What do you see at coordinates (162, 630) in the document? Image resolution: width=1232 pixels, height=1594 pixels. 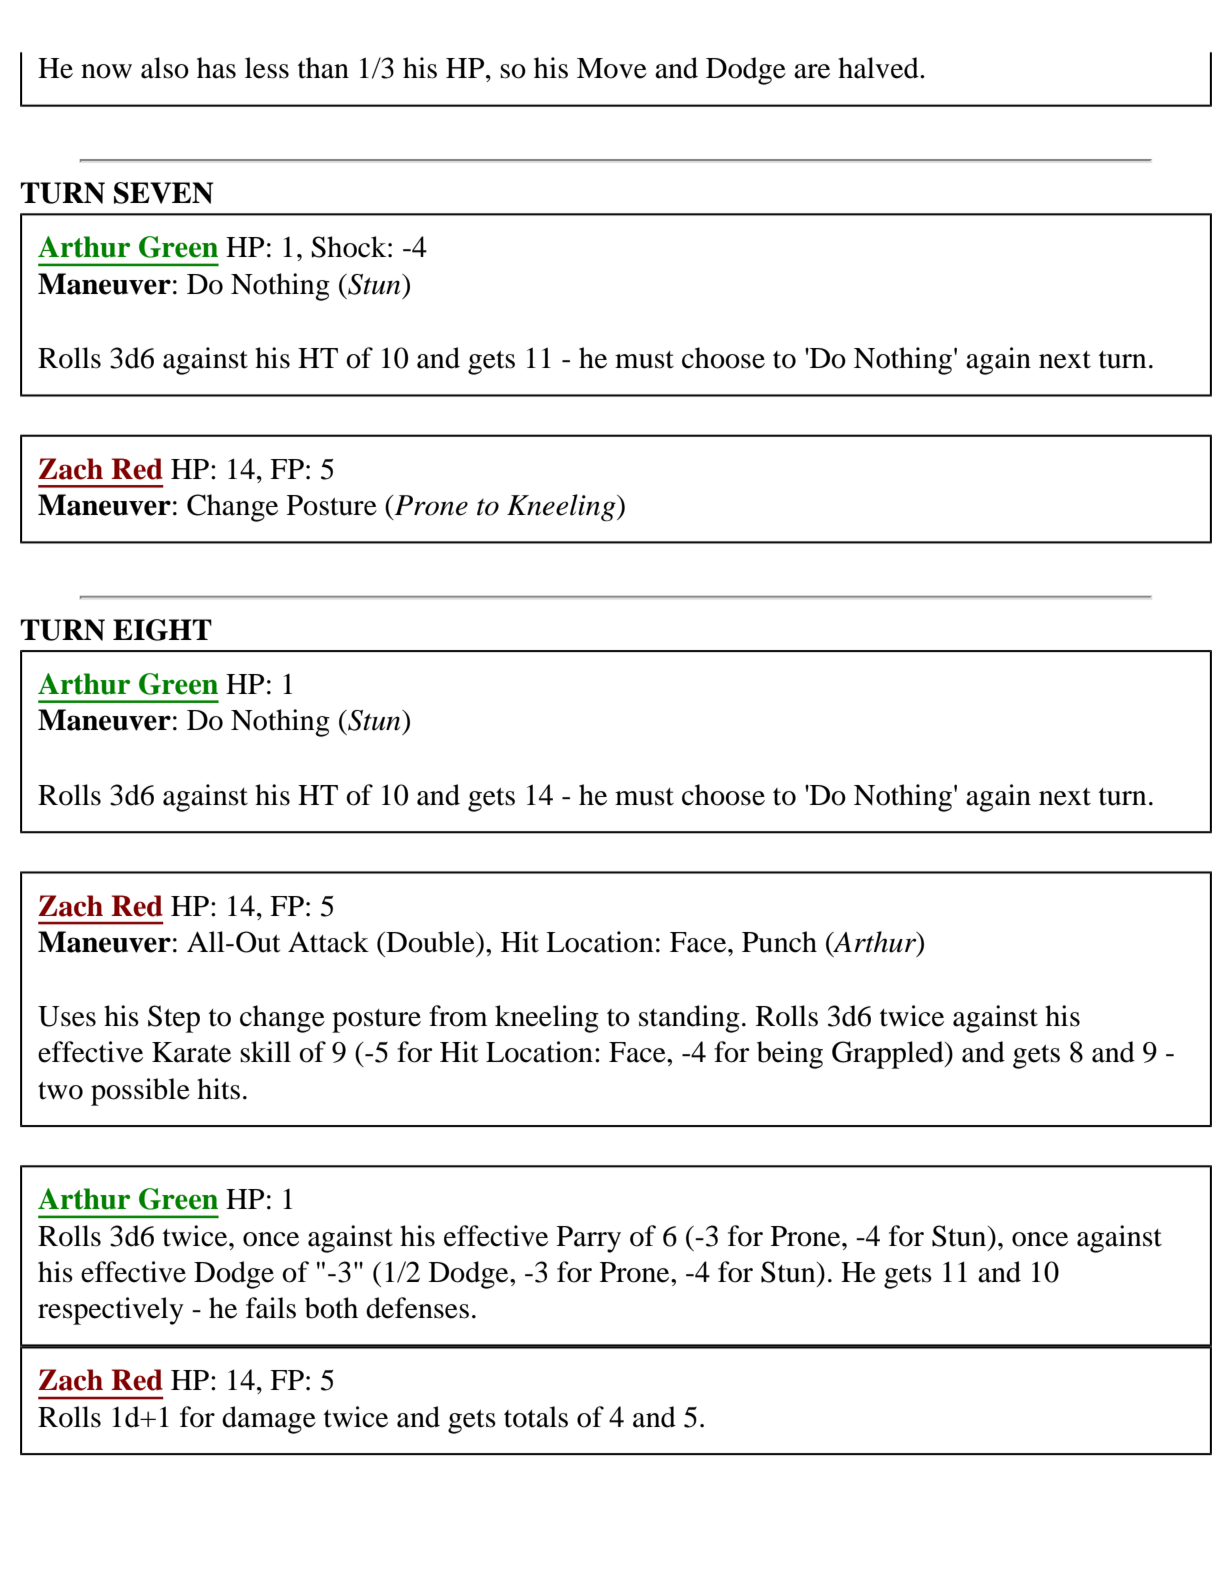 I see `EIGHT` at bounding box center [162, 630].
